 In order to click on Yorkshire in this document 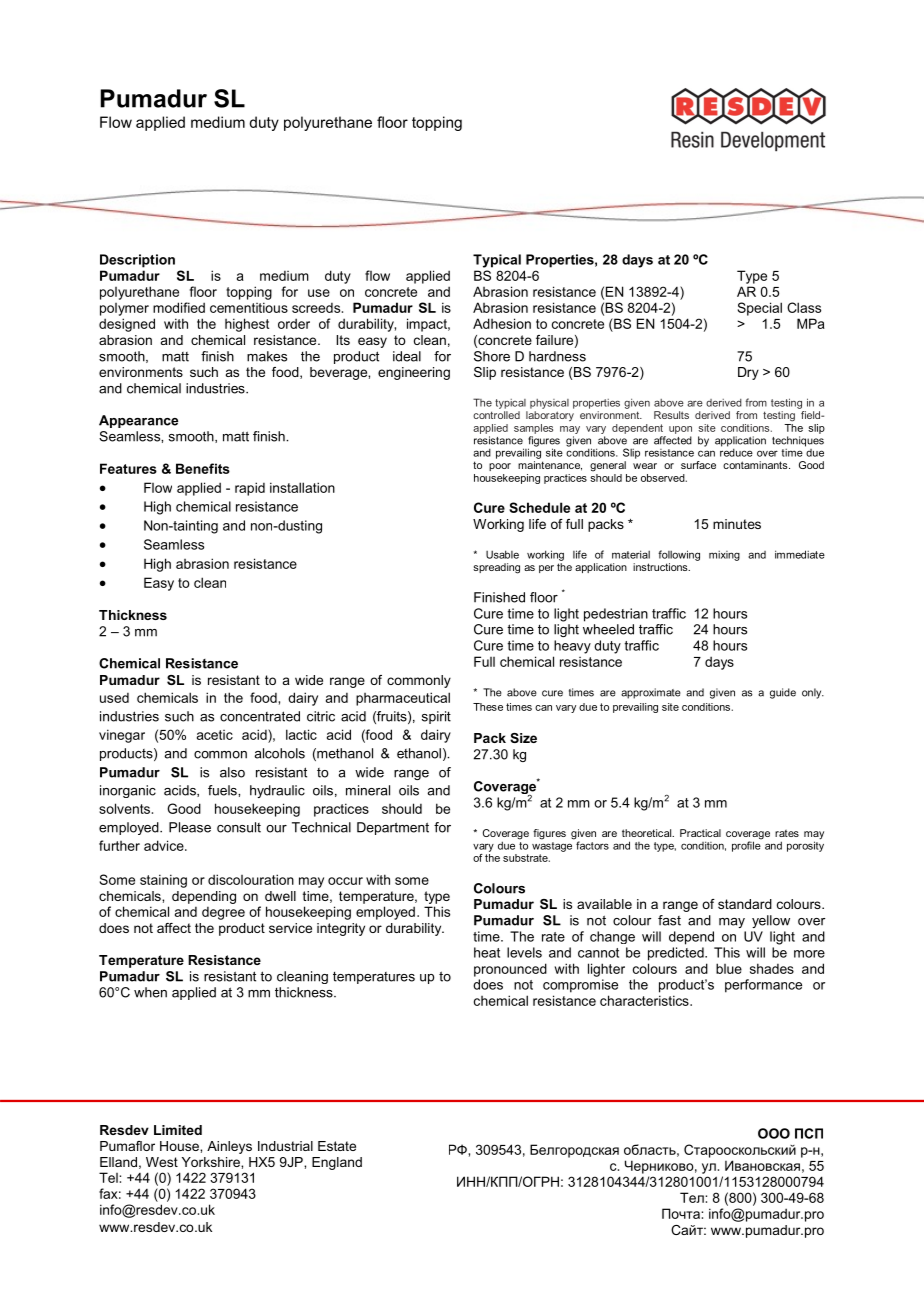, I will do `click(212, 1162)`.
